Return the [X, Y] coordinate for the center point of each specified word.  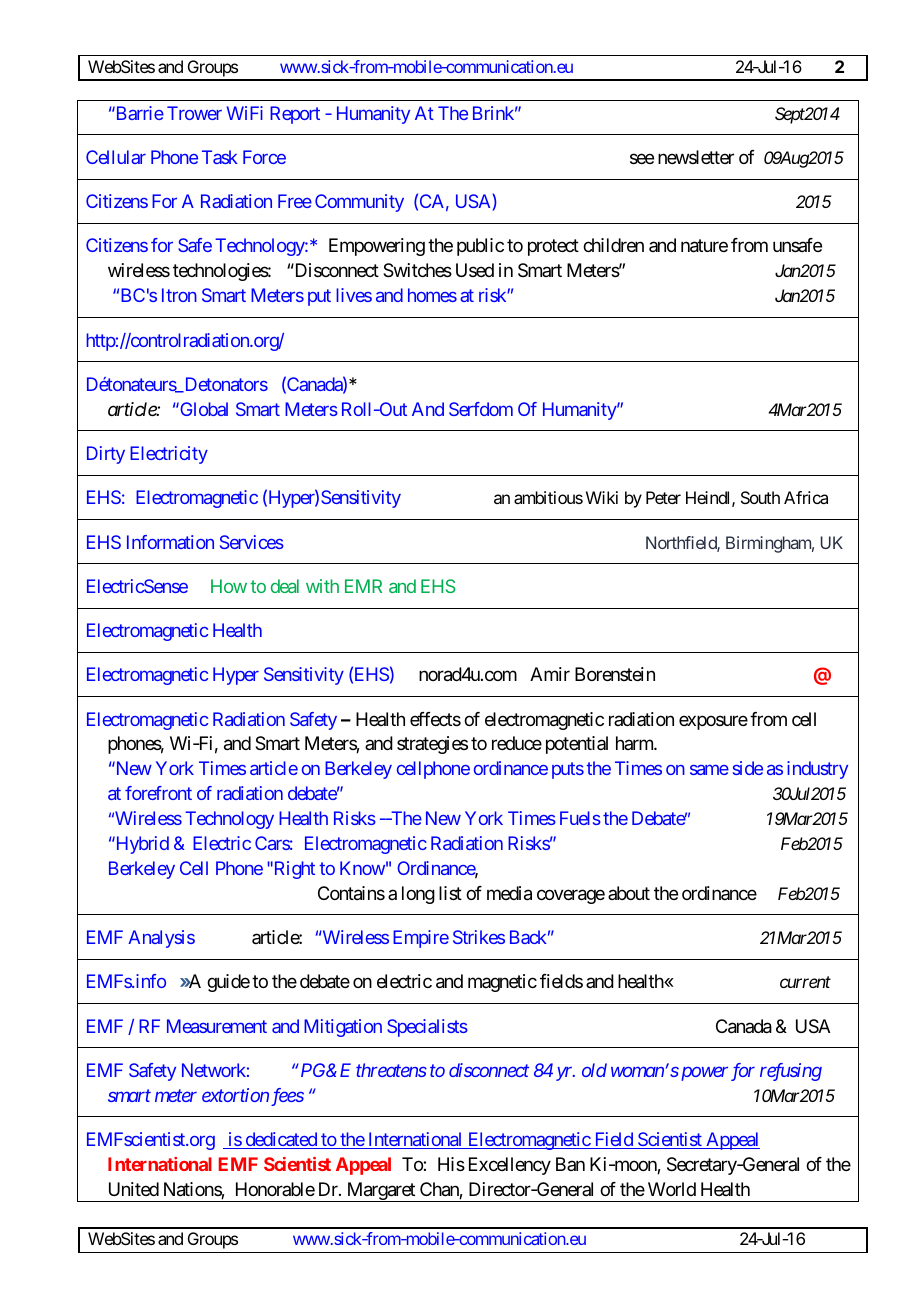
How [229, 586]
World [672, 1189]
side [748, 768]
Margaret [380, 1192]
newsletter [696, 157]
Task [220, 157]
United [134, 1189]
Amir [550, 674]
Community [359, 203]
